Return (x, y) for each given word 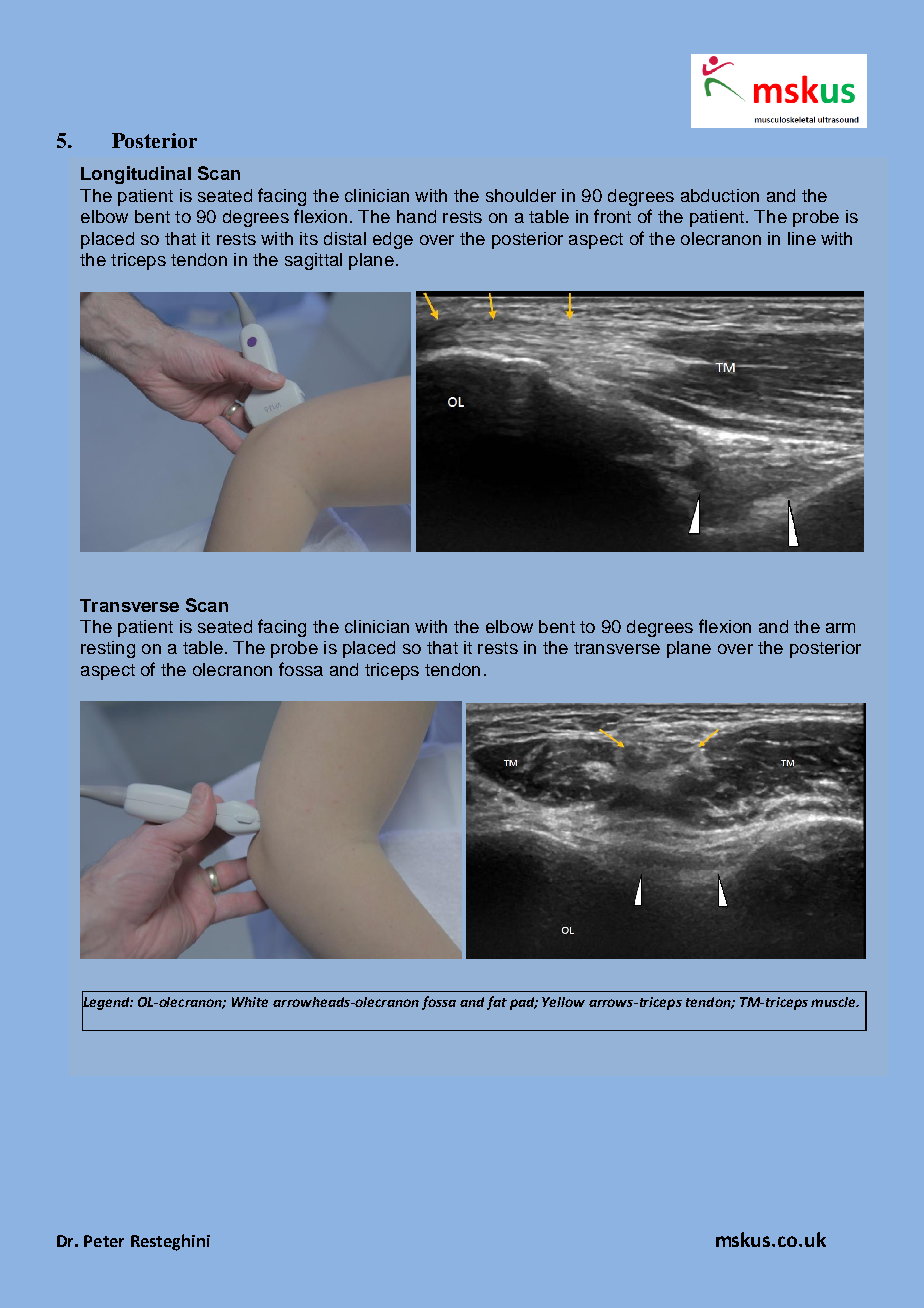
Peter (104, 1241)
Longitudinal (136, 175)
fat (497, 1003)
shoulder (521, 195)
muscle (834, 1002)
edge (393, 240)
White (250, 1002)
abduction (720, 195)
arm (840, 628)
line (802, 238)
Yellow (563, 1002)
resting (108, 649)
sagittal (313, 261)
